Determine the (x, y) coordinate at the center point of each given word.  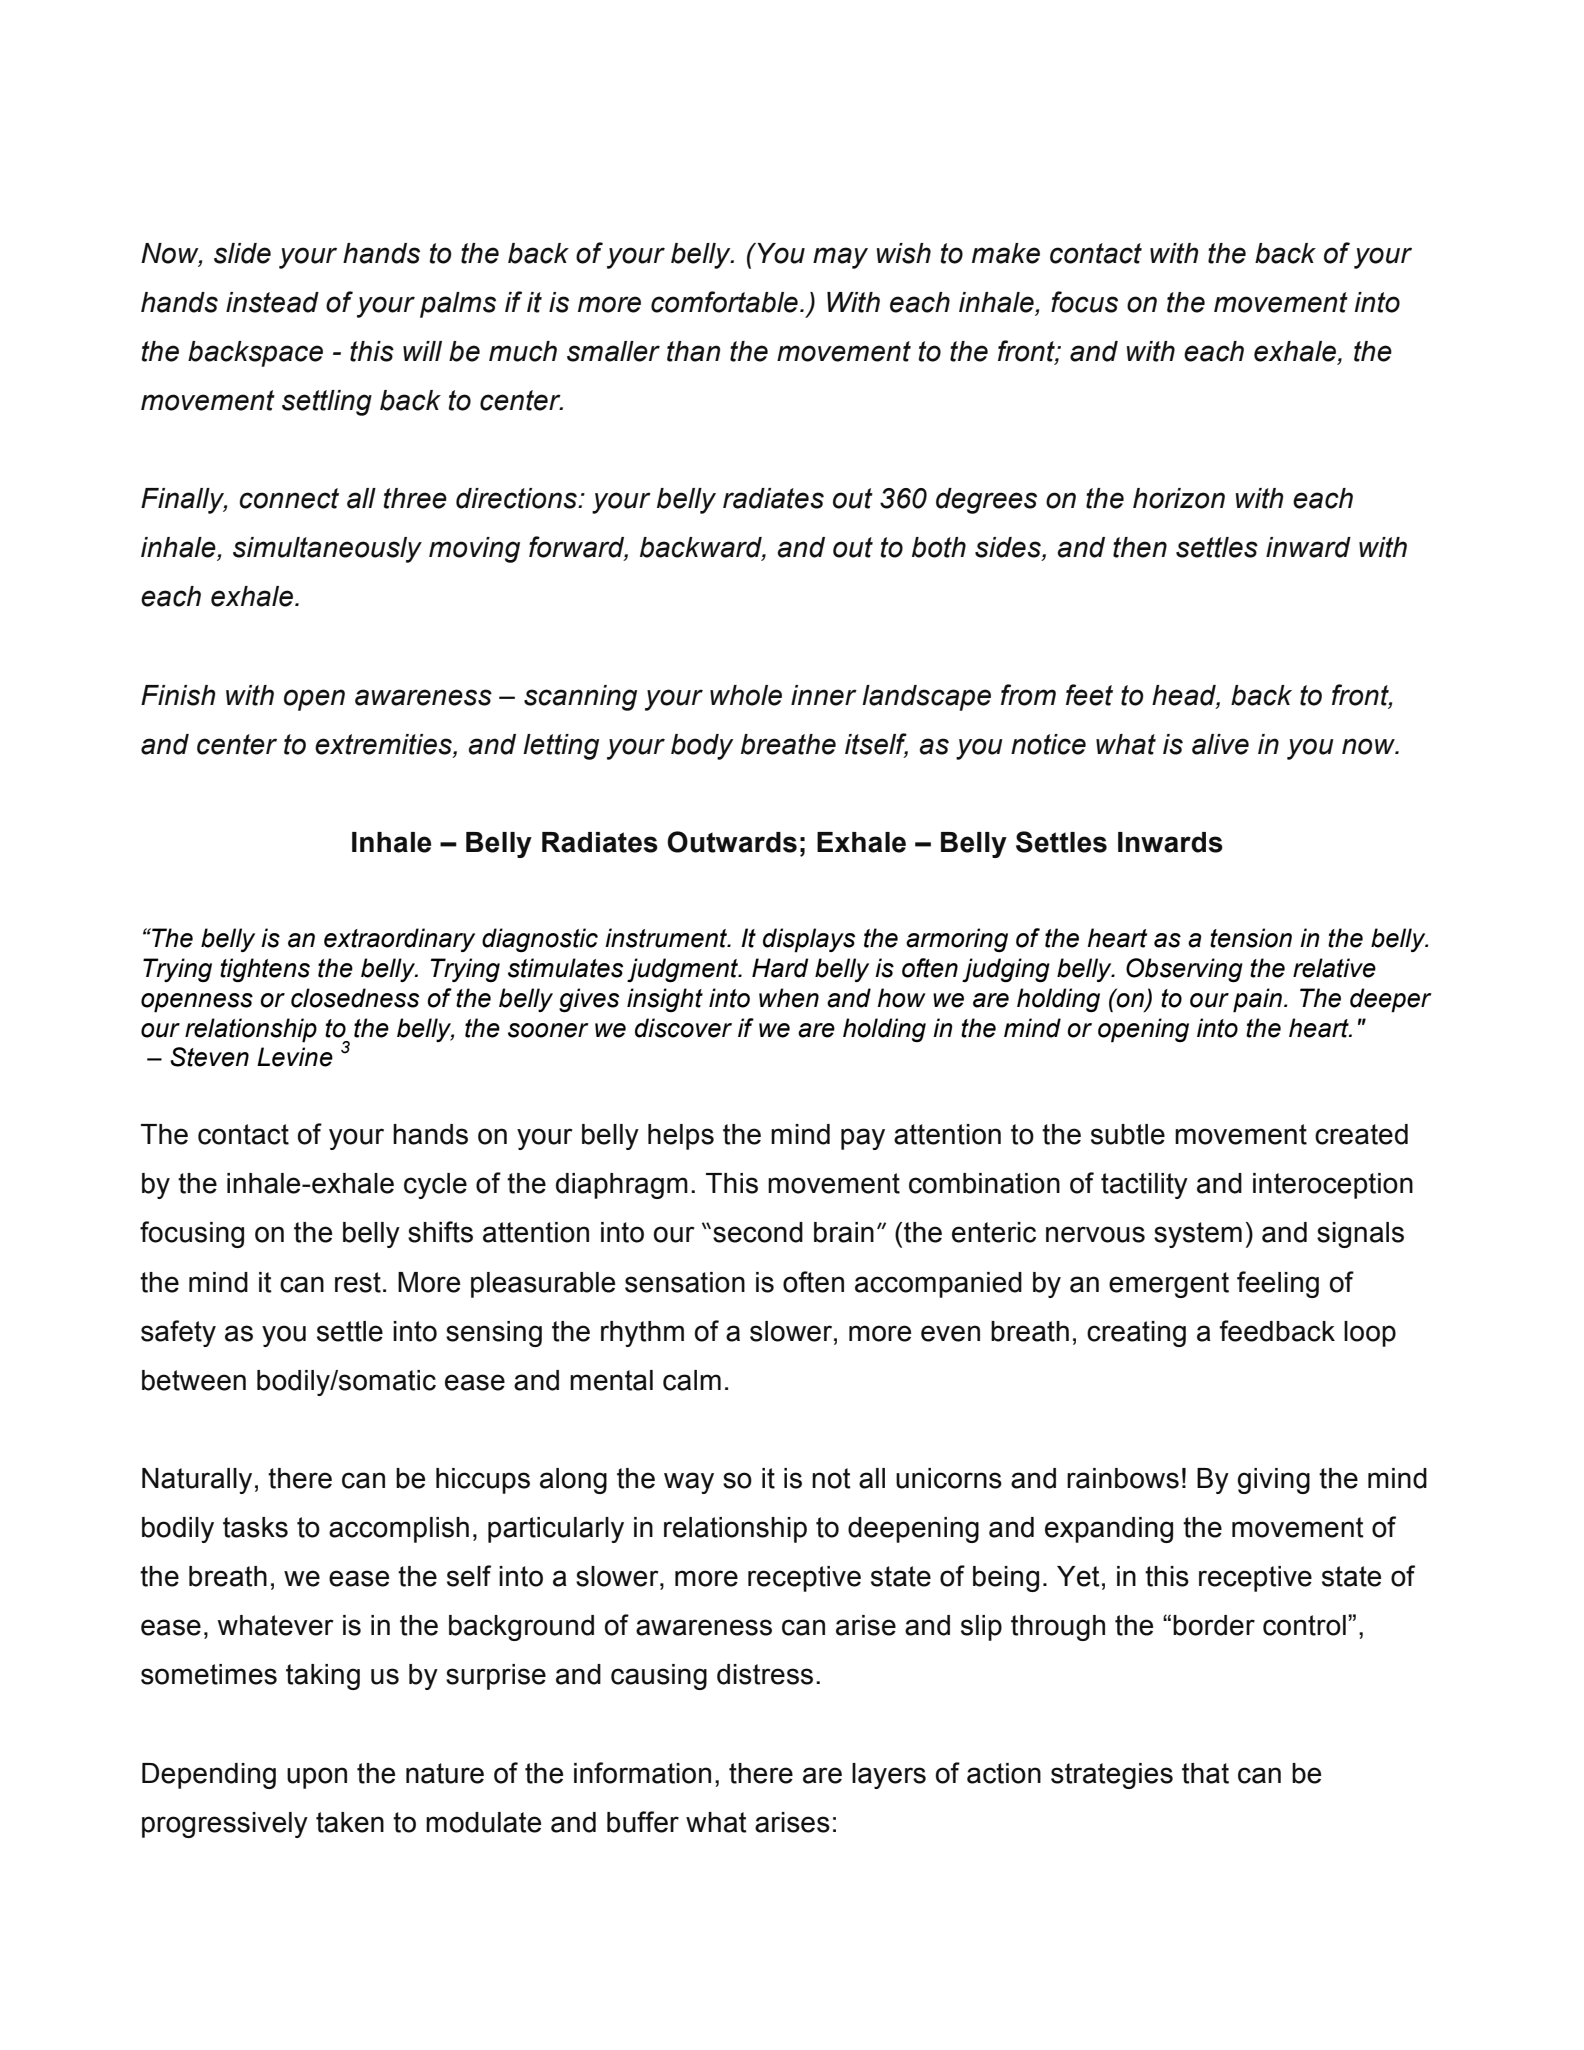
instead (272, 302)
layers (889, 1776)
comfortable (724, 302)
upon (317, 1778)
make (1006, 253)
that (1205, 1773)
